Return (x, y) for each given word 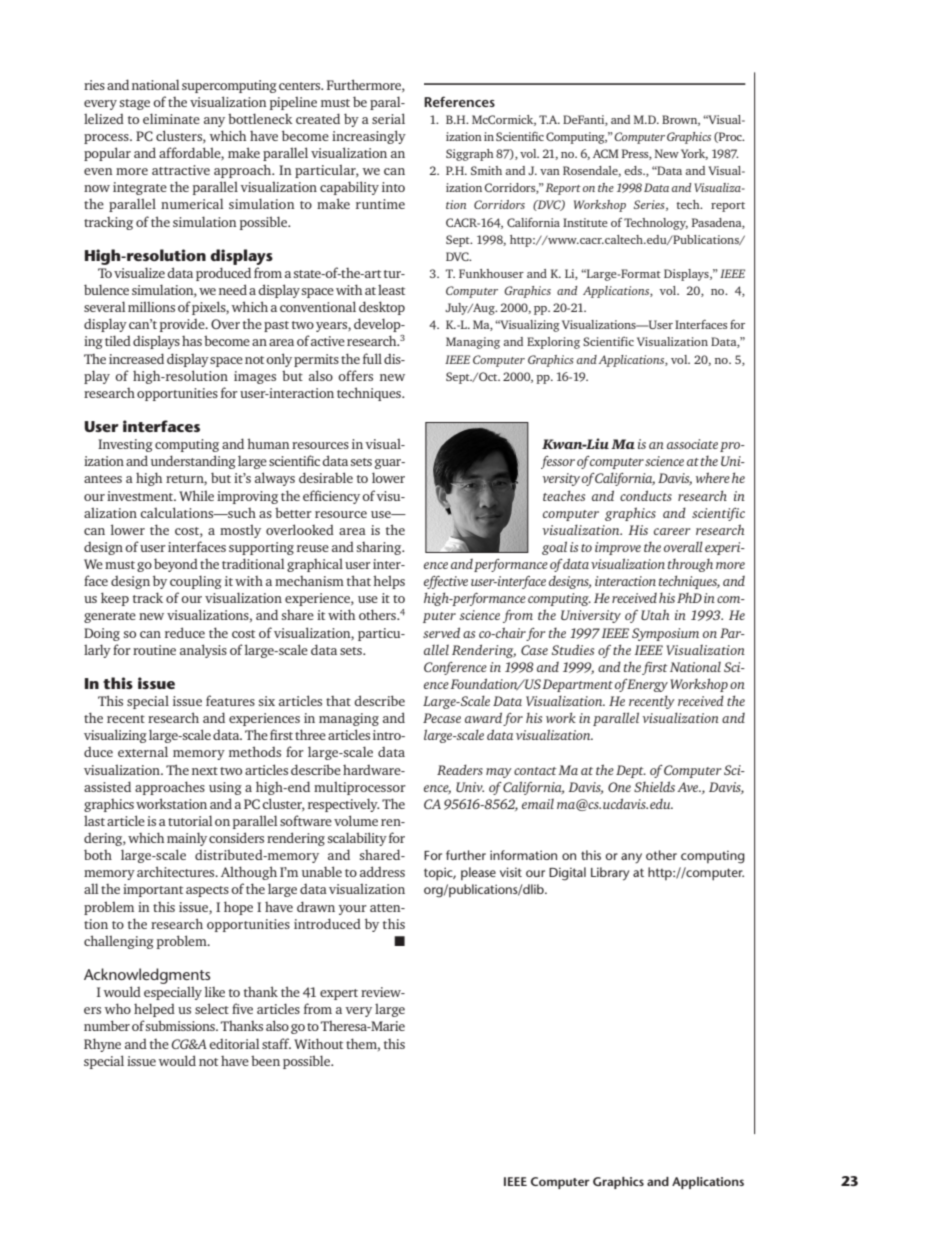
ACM (606, 153)
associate (692, 444)
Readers (460, 769)
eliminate (171, 118)
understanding (193, 462)
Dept (631, 771)
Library (610, 874)
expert (339, 994)
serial (388, 118)
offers (355, 375)
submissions (181, 1025)
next (205, 771)
